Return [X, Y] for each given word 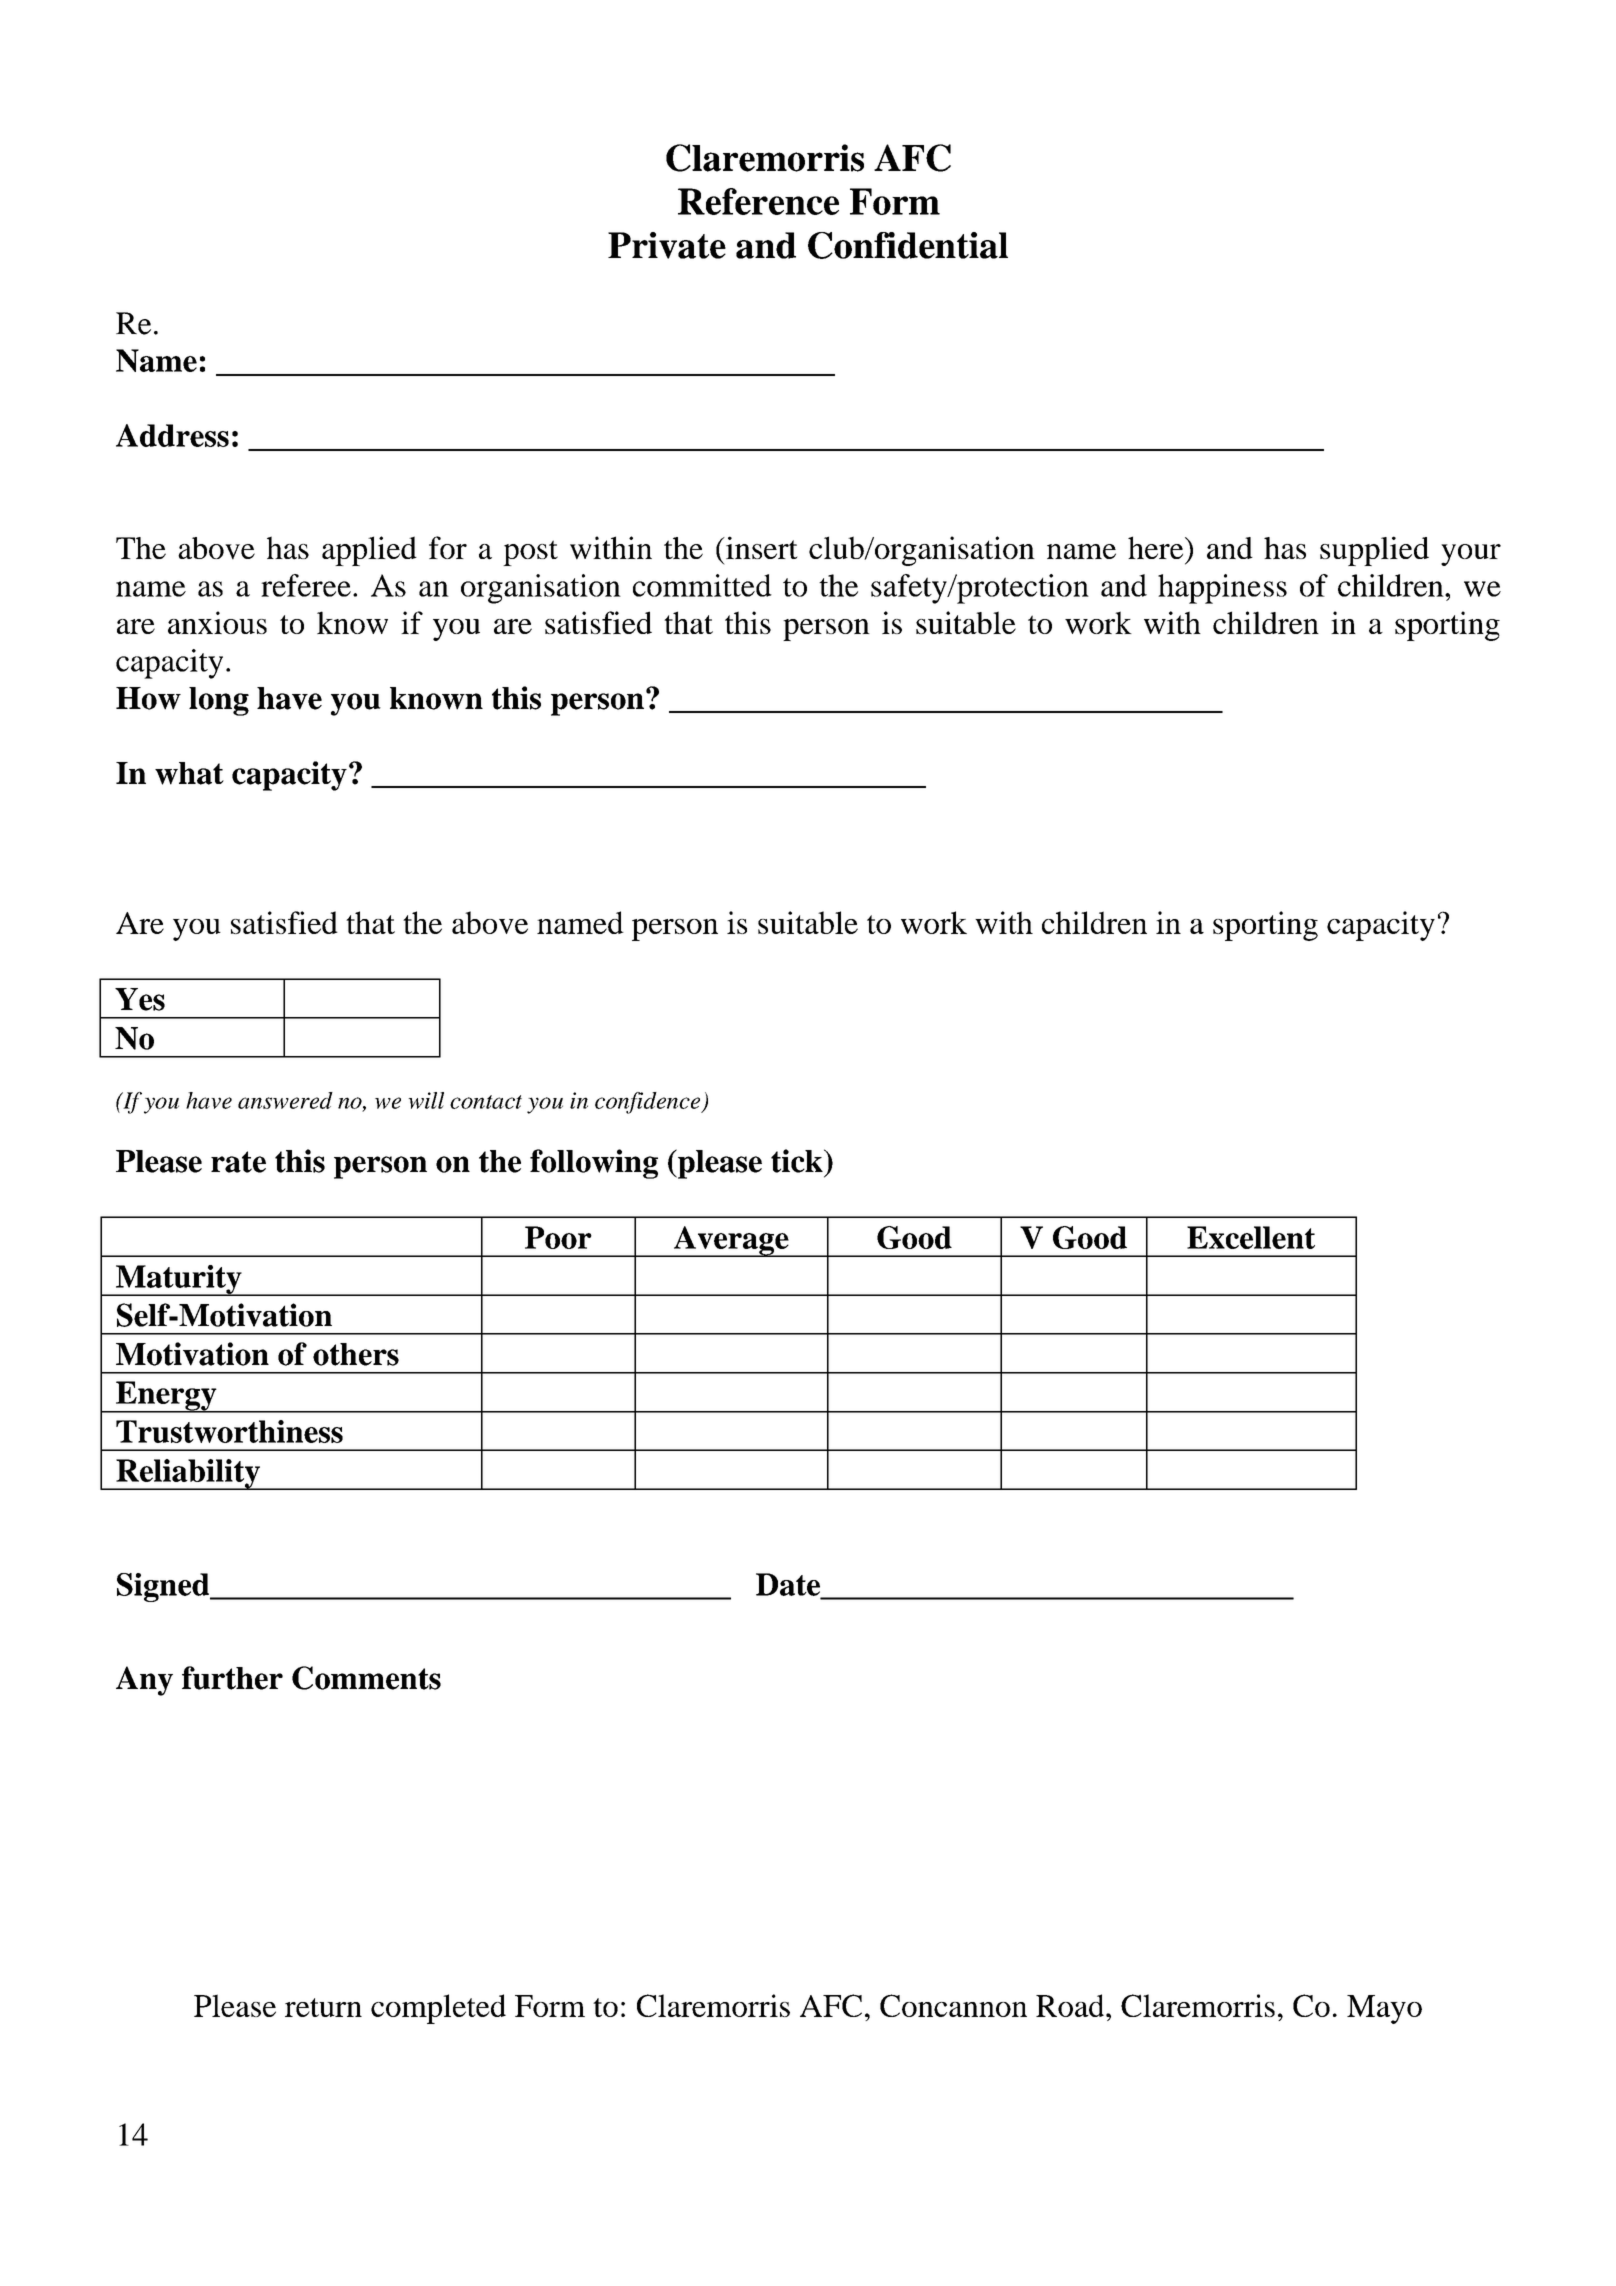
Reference [758, 201]
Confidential [908, 245]
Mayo [1384, 2009]
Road [1071, 2005]
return [323, 2007]
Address [172, 435]
